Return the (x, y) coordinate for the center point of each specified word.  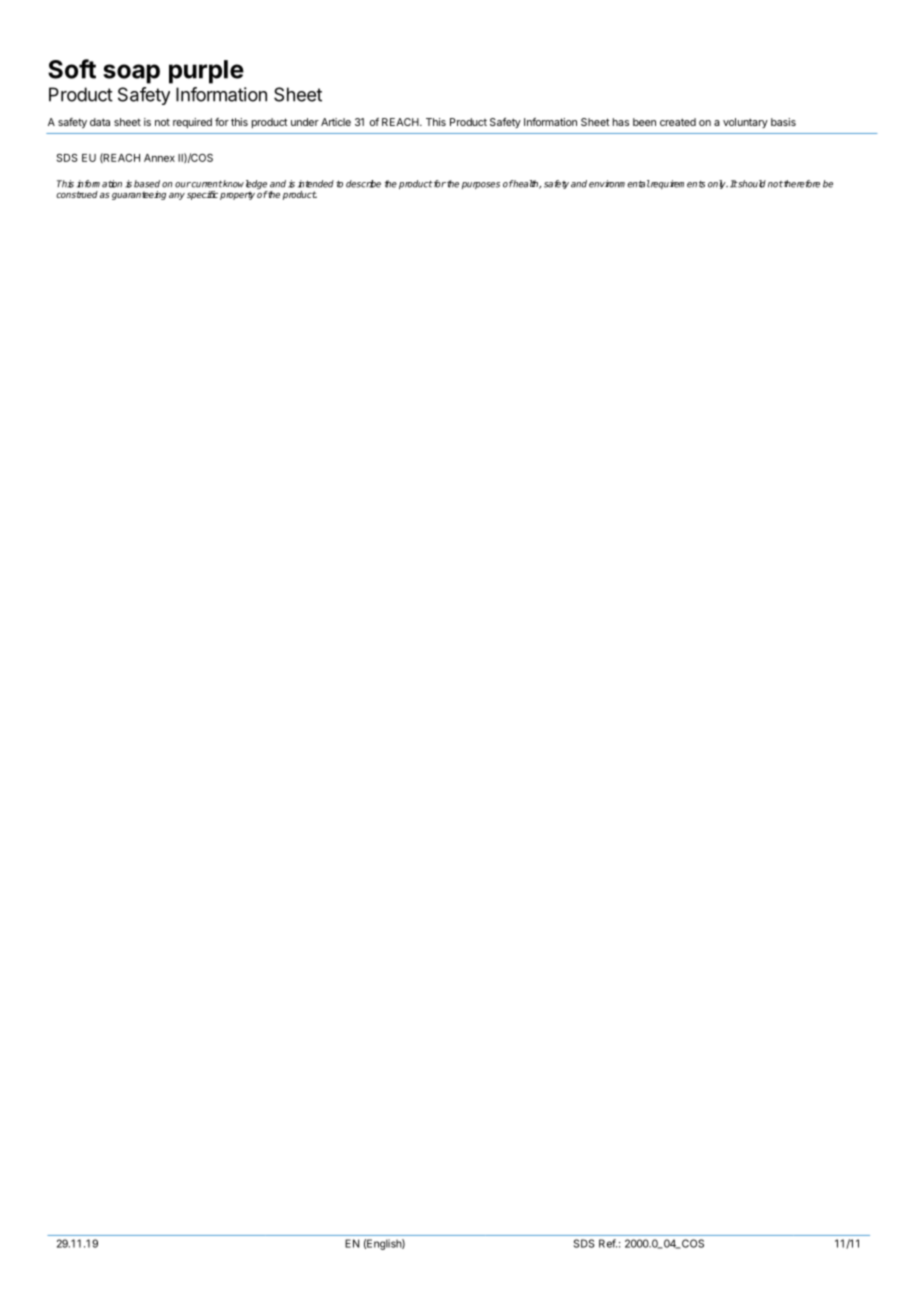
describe (363, 184)
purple (206, 72)
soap (131, 74)
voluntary (745, 123)
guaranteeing (139, 195)
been (644, 122)
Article (336, 122)
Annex (159, 158)
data (100, 122)
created (678, 122)
